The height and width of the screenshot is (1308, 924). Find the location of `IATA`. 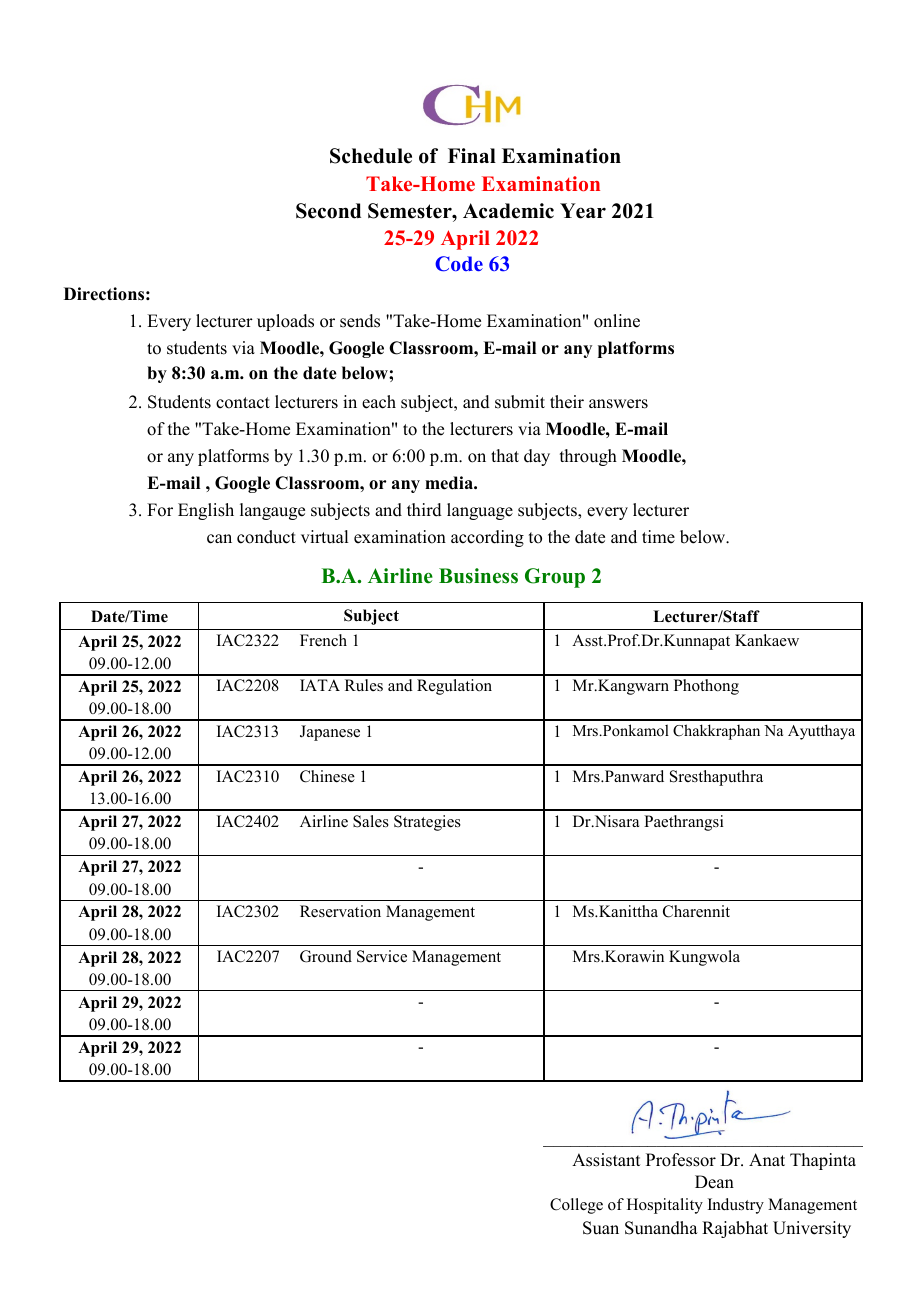

IATA is located at coordinates (320, 685).
